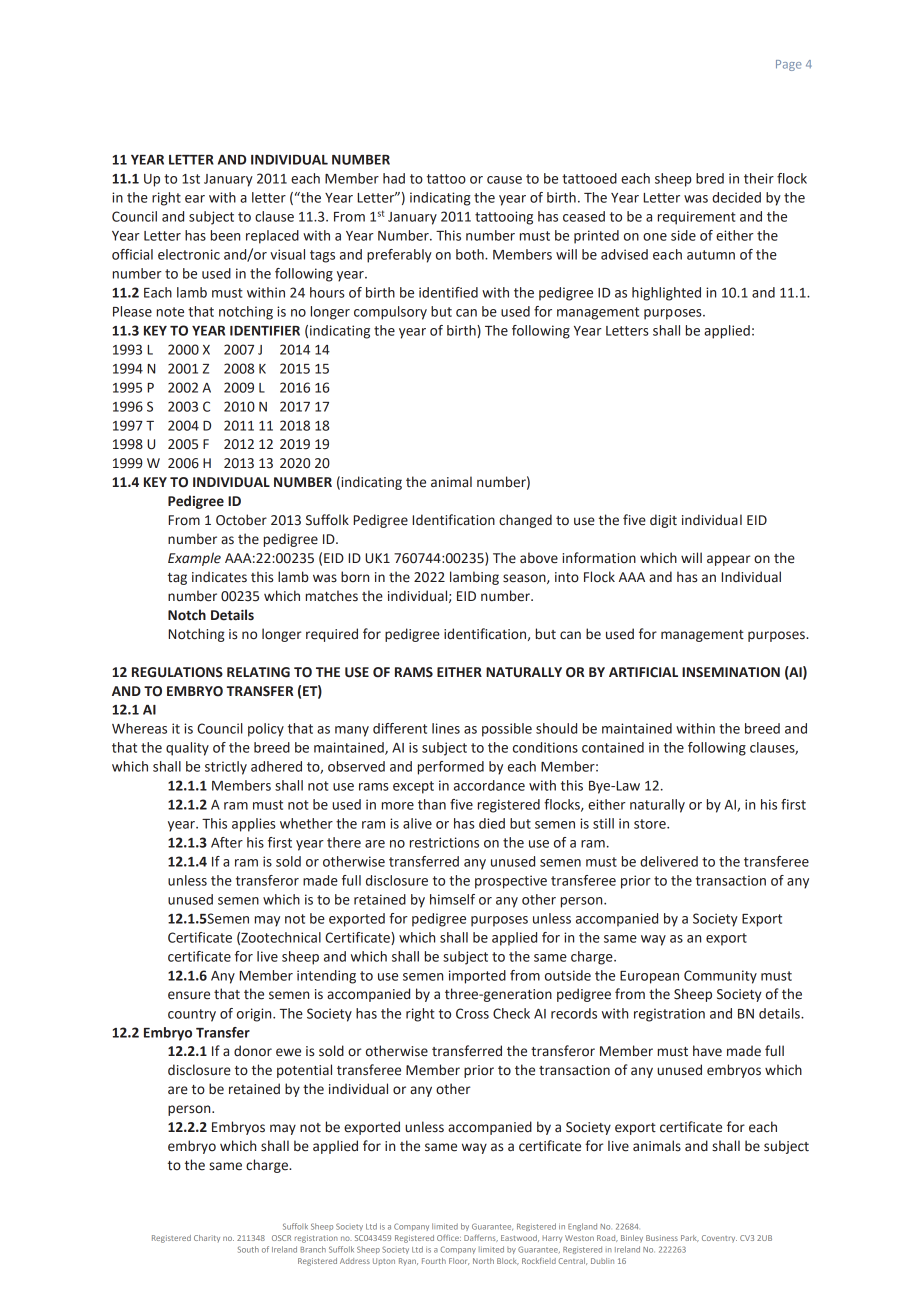 Image resolution: width=924 pixels, height=1308 pixels. Describe the element at coordinates (207, 1238) in the screenshot. I see `Charity` at that location.
